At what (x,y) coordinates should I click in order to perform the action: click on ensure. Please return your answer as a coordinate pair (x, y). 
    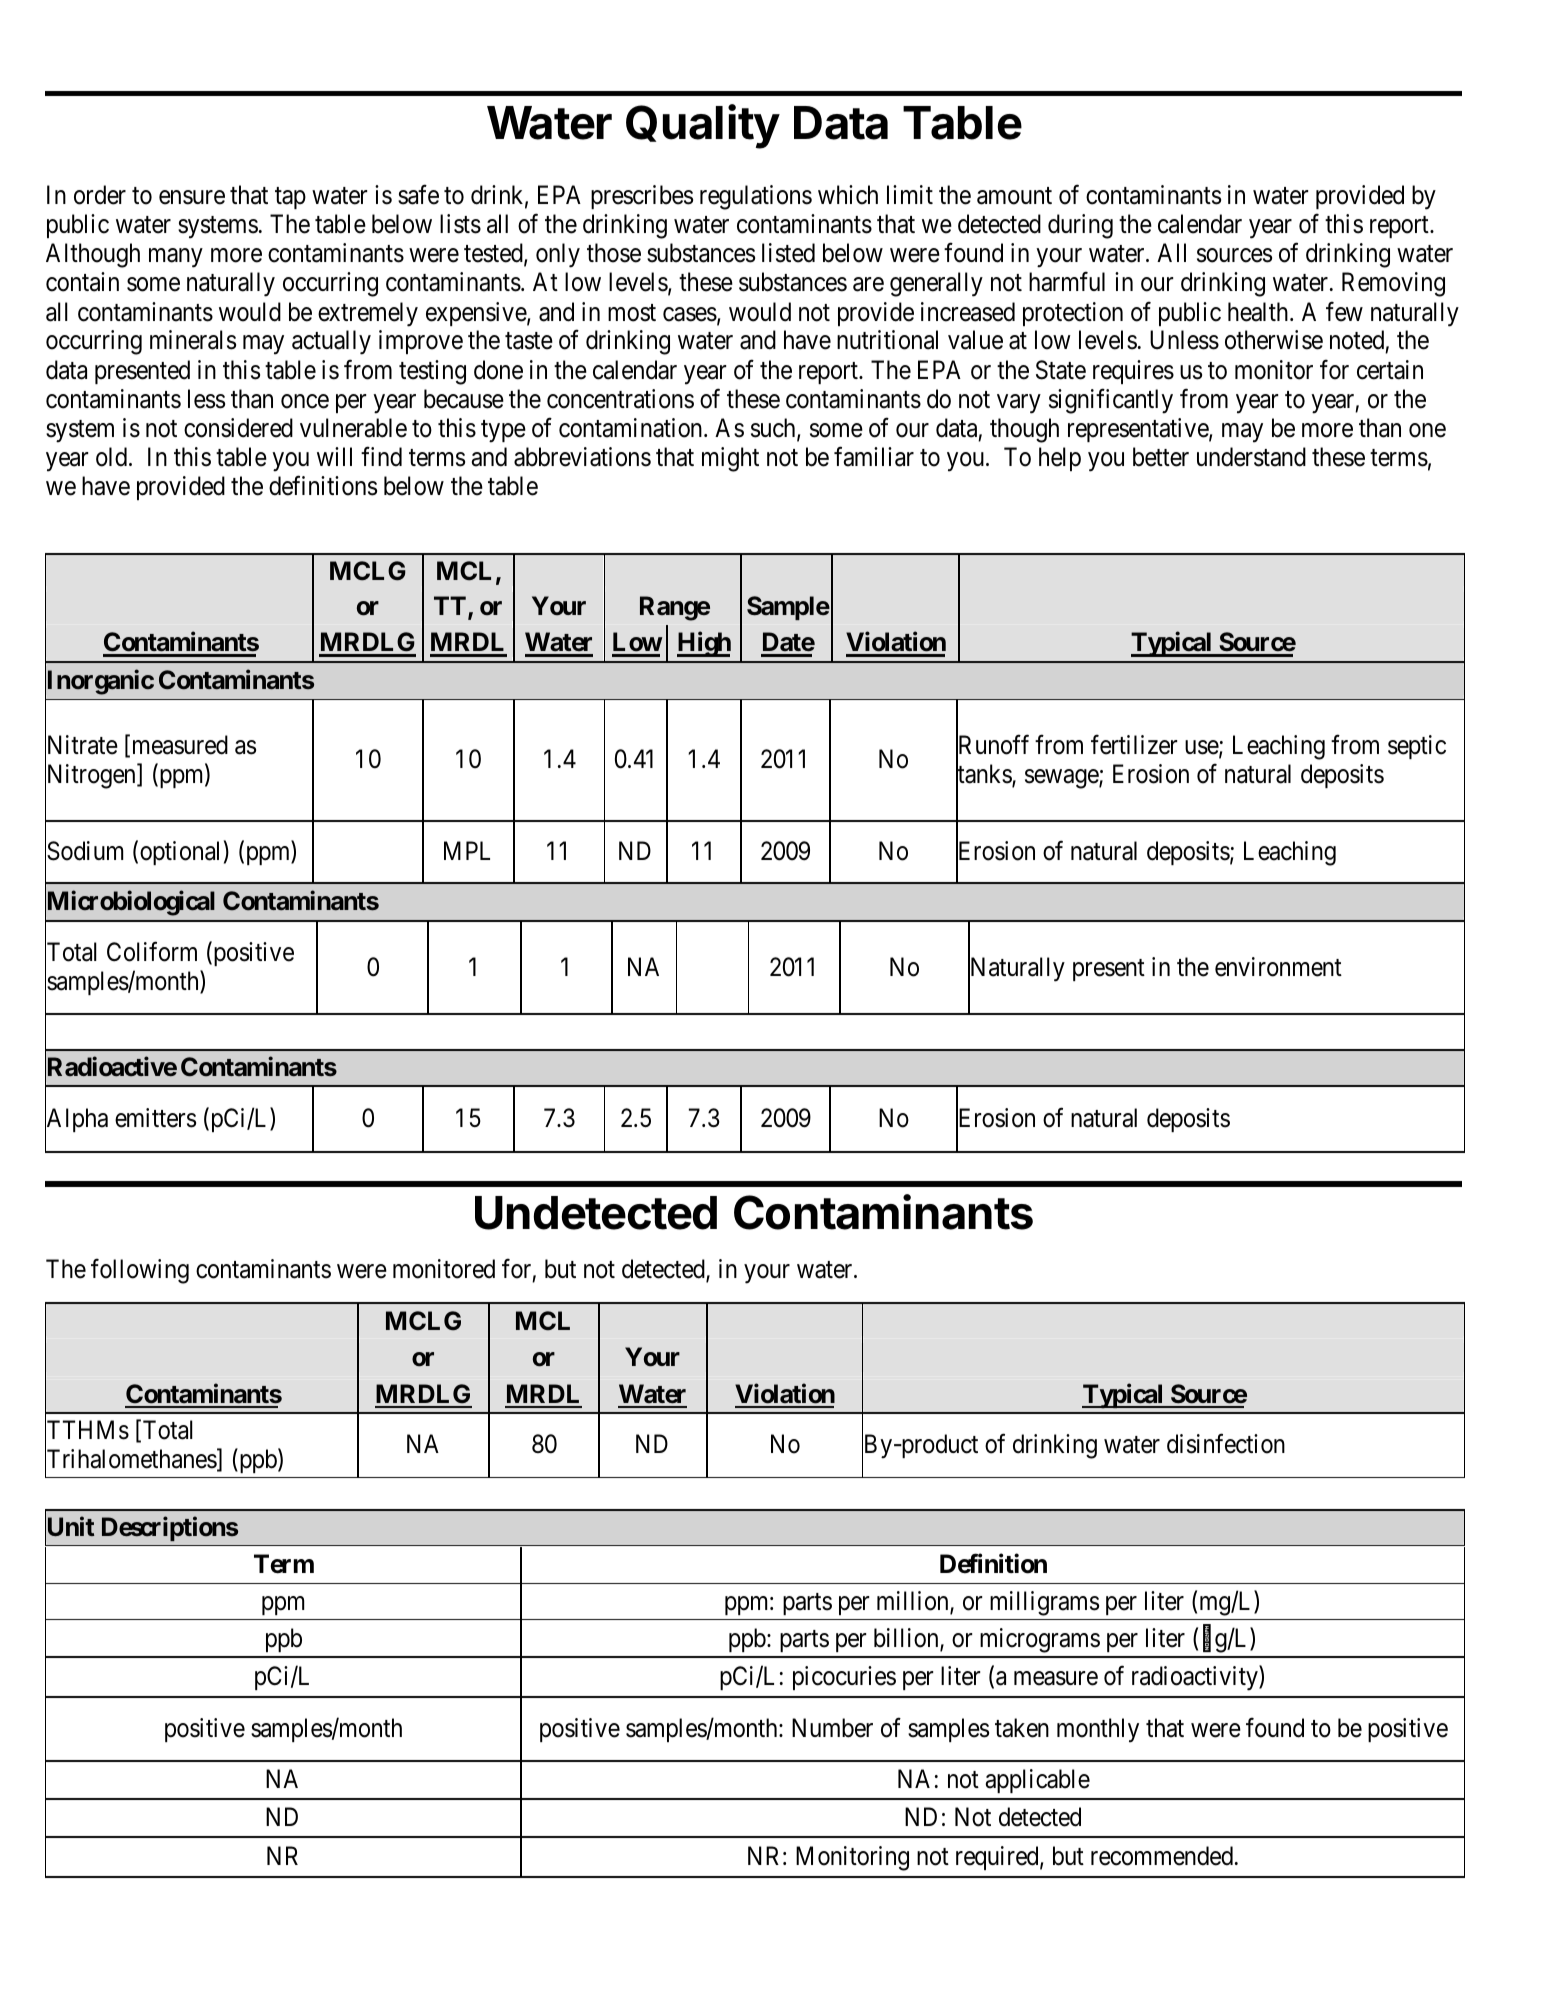
    Looking at the image, I should click on (192, 198).
